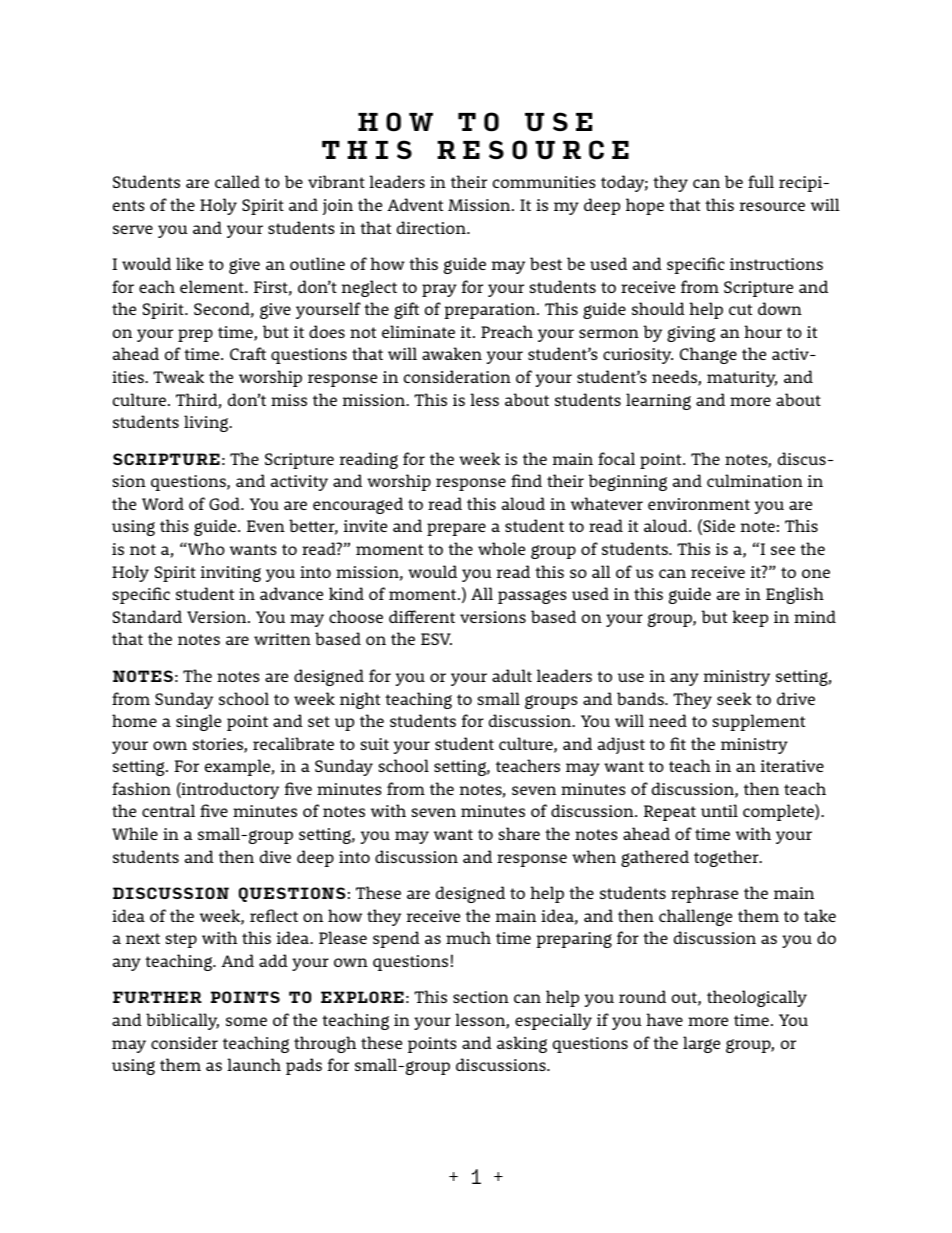 The width and height of the screenshot is (952, 1233). What do you see at coordinates (436, 639) in the screenshot?
I see `ESV` at bounding box center [436, 639].
